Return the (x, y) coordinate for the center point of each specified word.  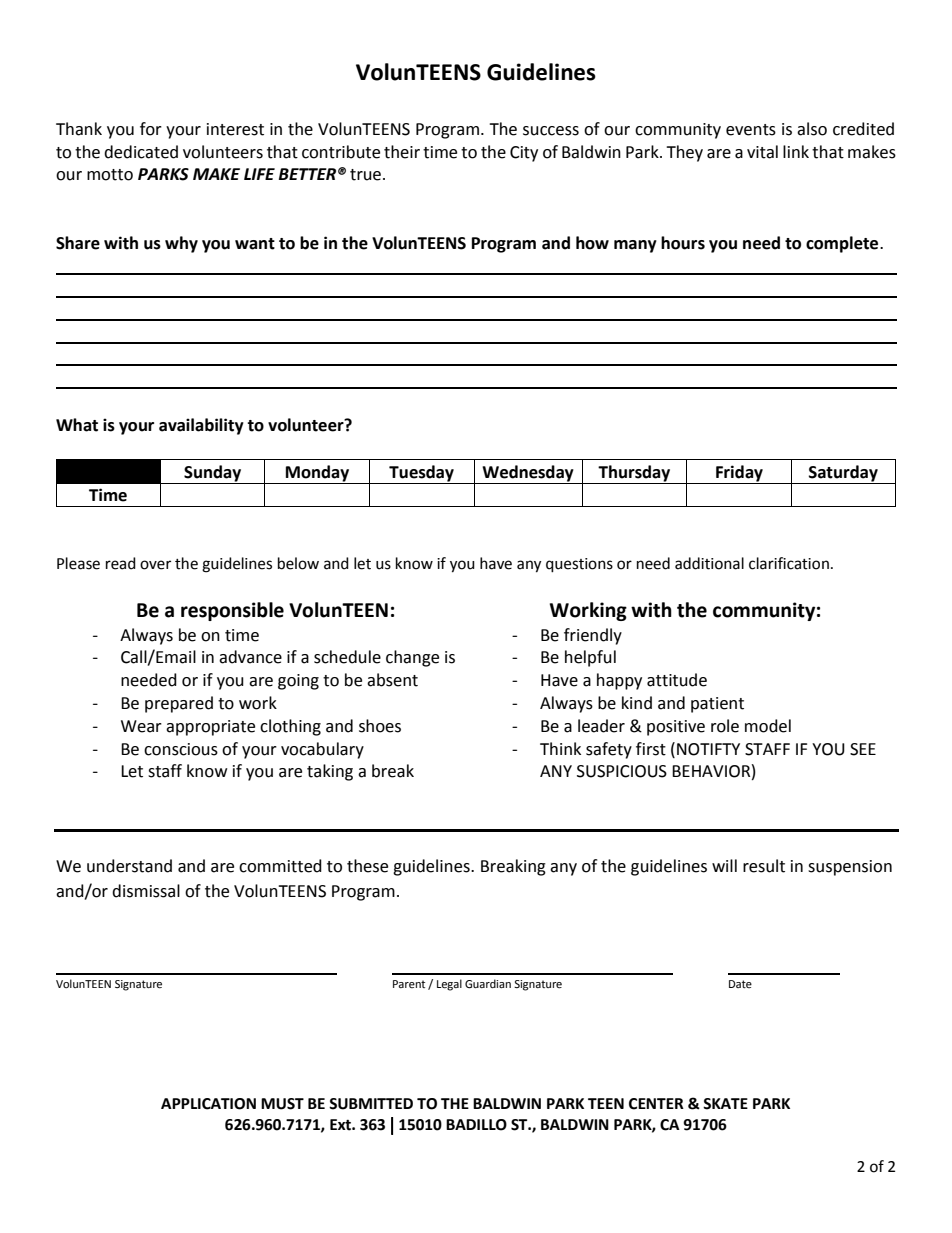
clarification (789, 563)
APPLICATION (208, 1104)
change (412, 658)
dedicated (141, 152)
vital (762, 152)
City (524, 154)
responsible (232, 611)
